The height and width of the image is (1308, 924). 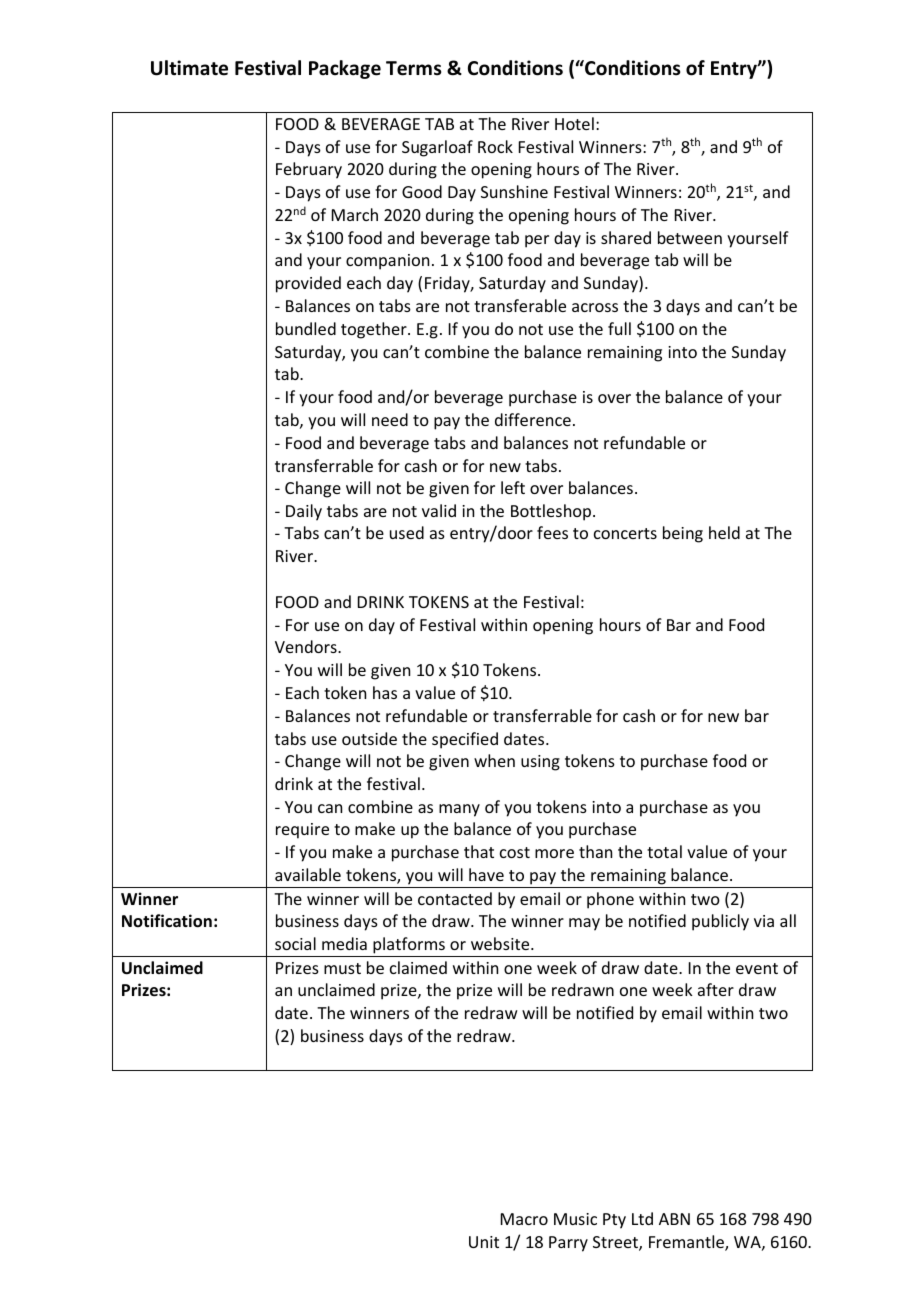 I want to click on held, so click(x=724, y=532).
